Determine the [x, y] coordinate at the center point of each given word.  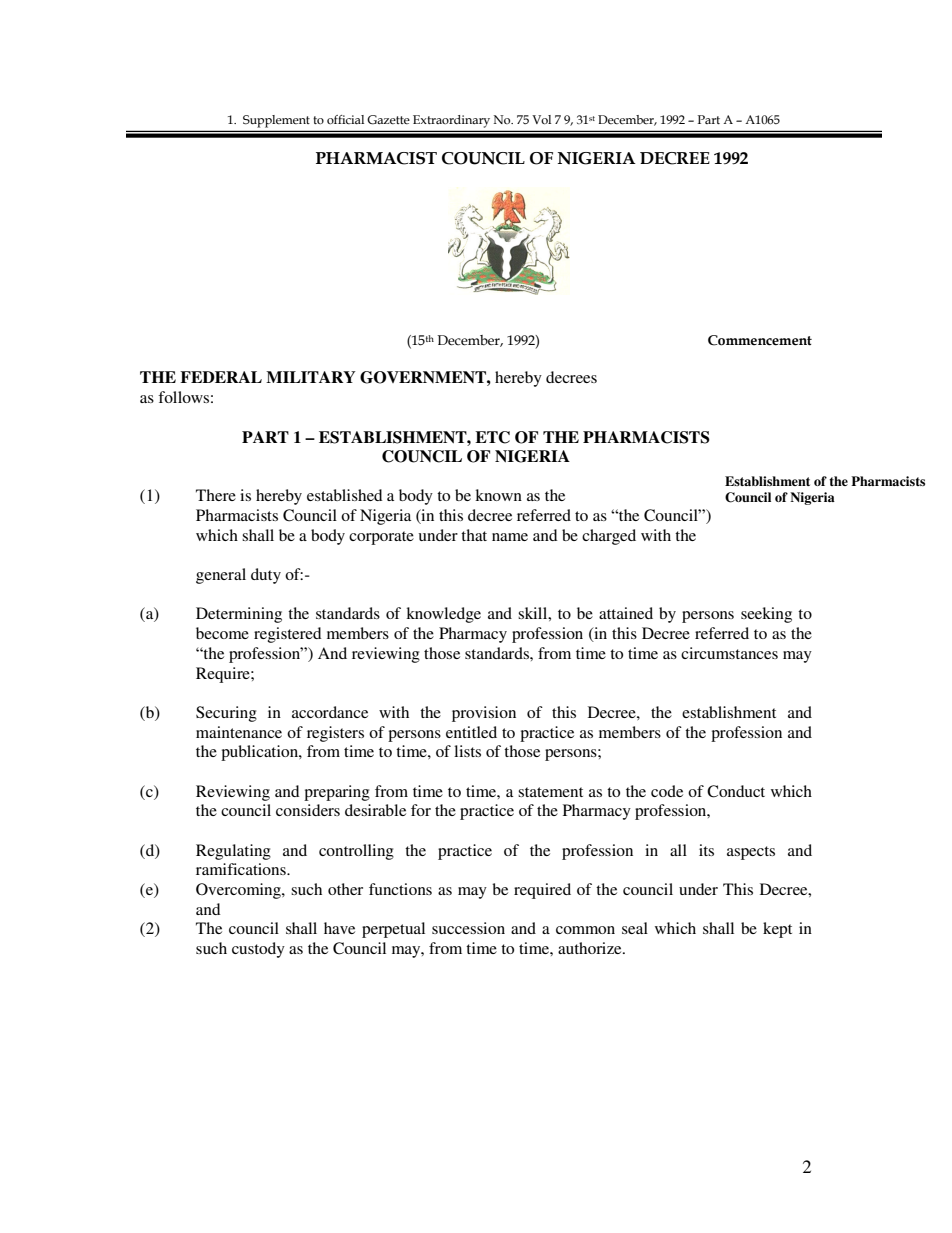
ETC [492, 437]
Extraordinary [451, 121]
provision [484, 714]
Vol [541, 120]
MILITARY [311, 377]
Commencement [760, 340]
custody [258, 950]
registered [288, 635]
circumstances [729, 653]
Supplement [276, 121]
